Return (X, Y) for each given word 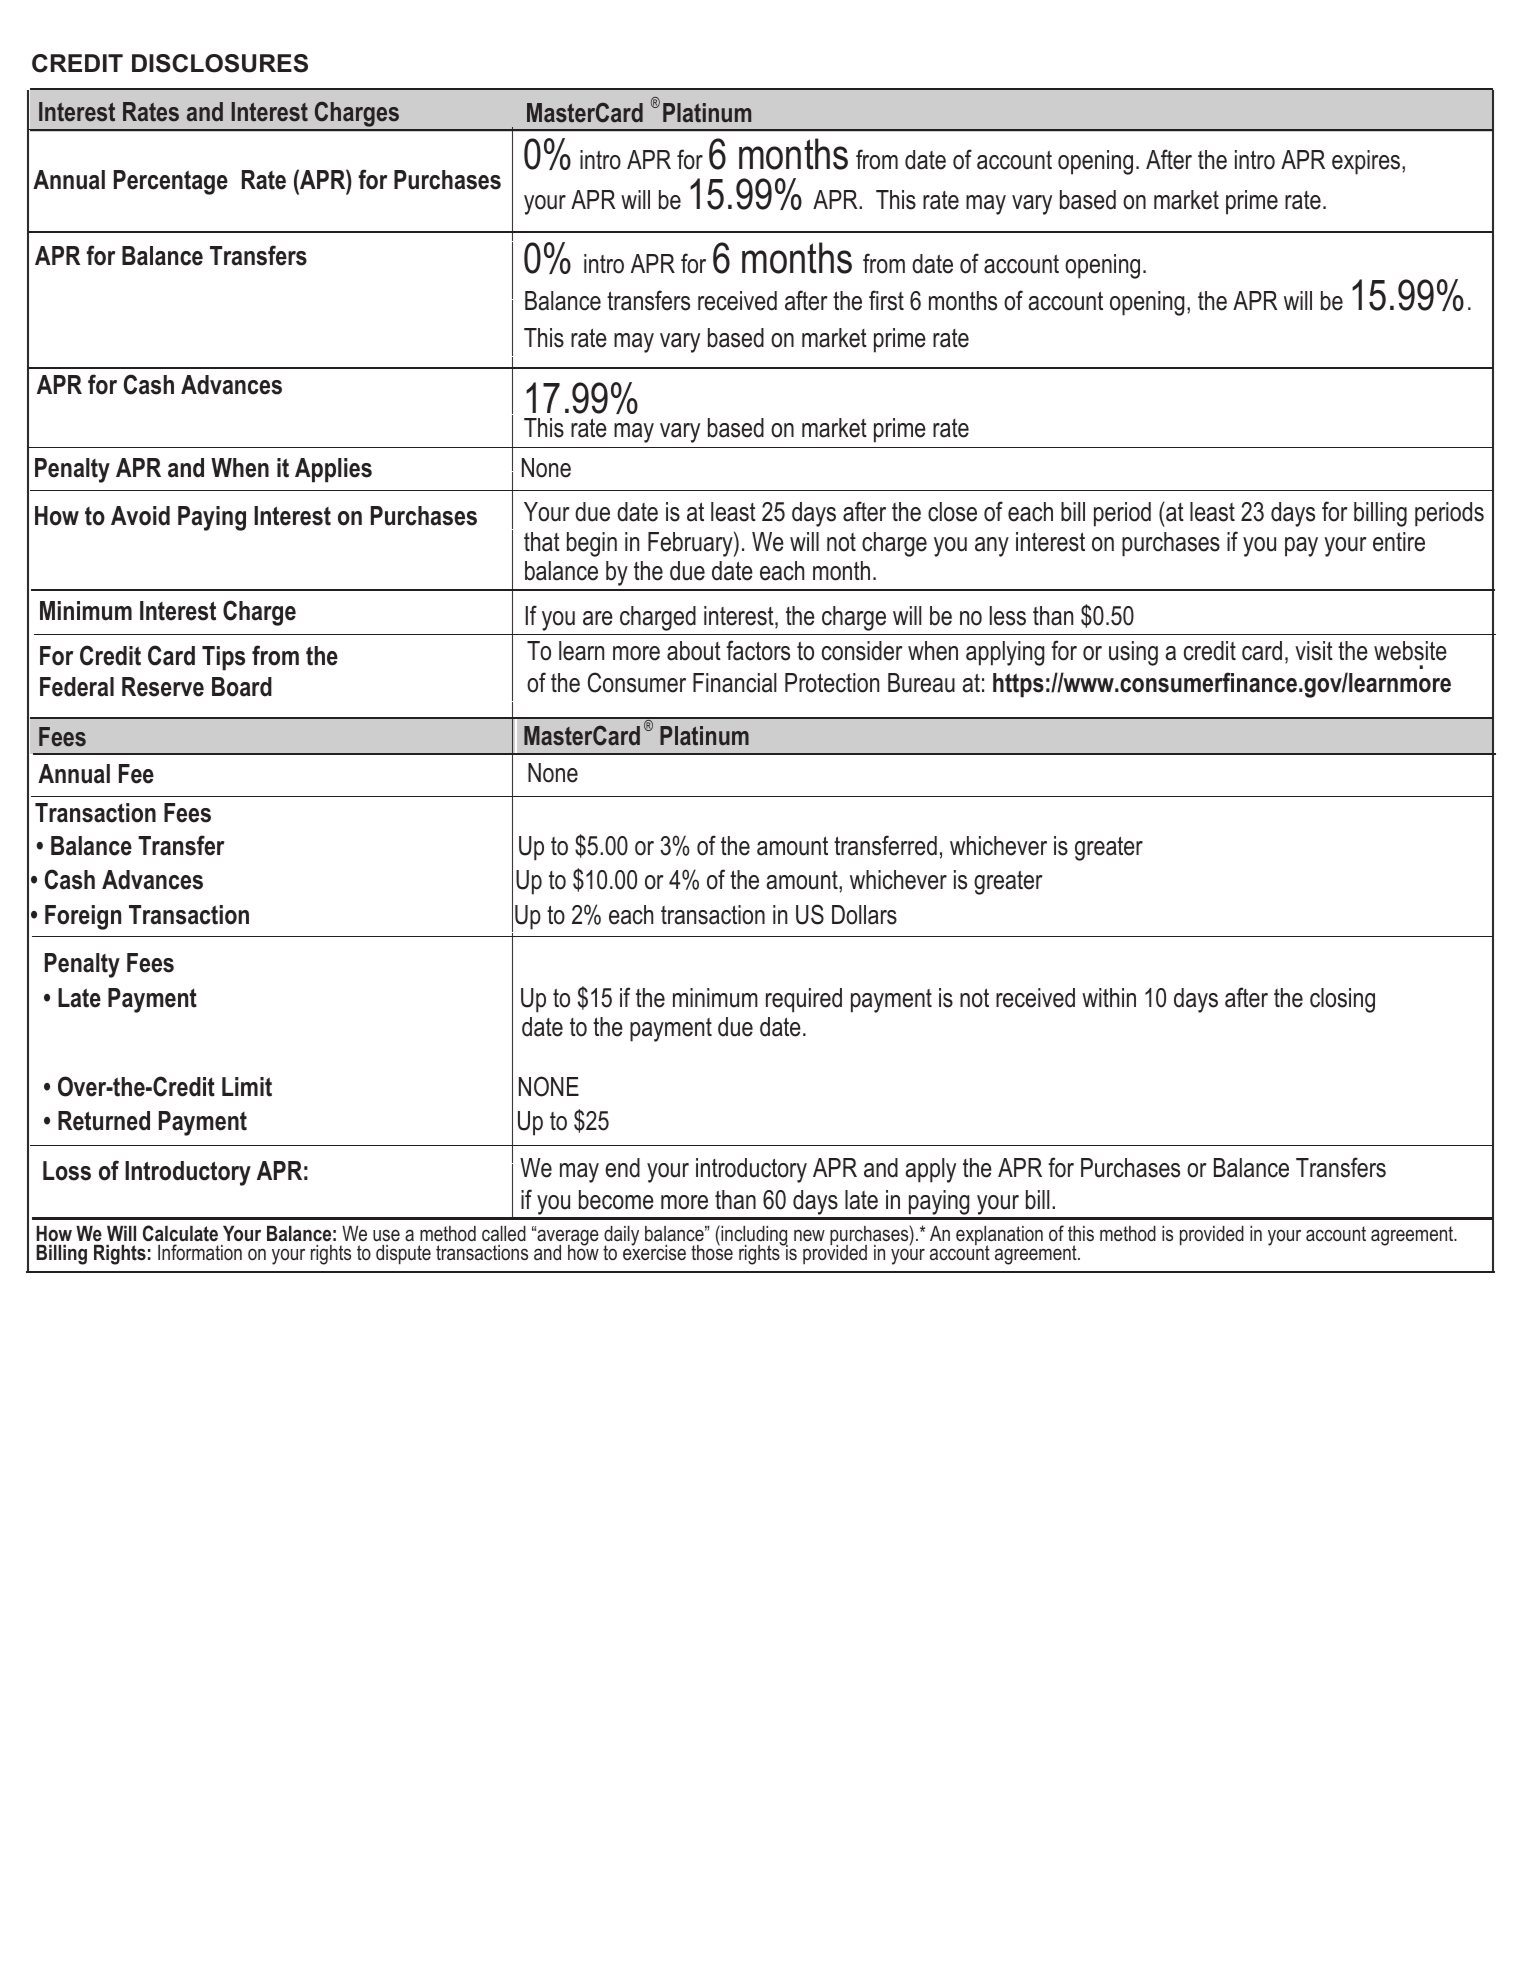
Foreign (83, 917)
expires (1367, 162)
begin (592, 544)
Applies (333, 470)
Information (200, 1252)
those (712, 1252)
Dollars (864, 915)
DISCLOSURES (220, 63)
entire (1399, 542)
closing (1342, 1000)
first (886, 300)
